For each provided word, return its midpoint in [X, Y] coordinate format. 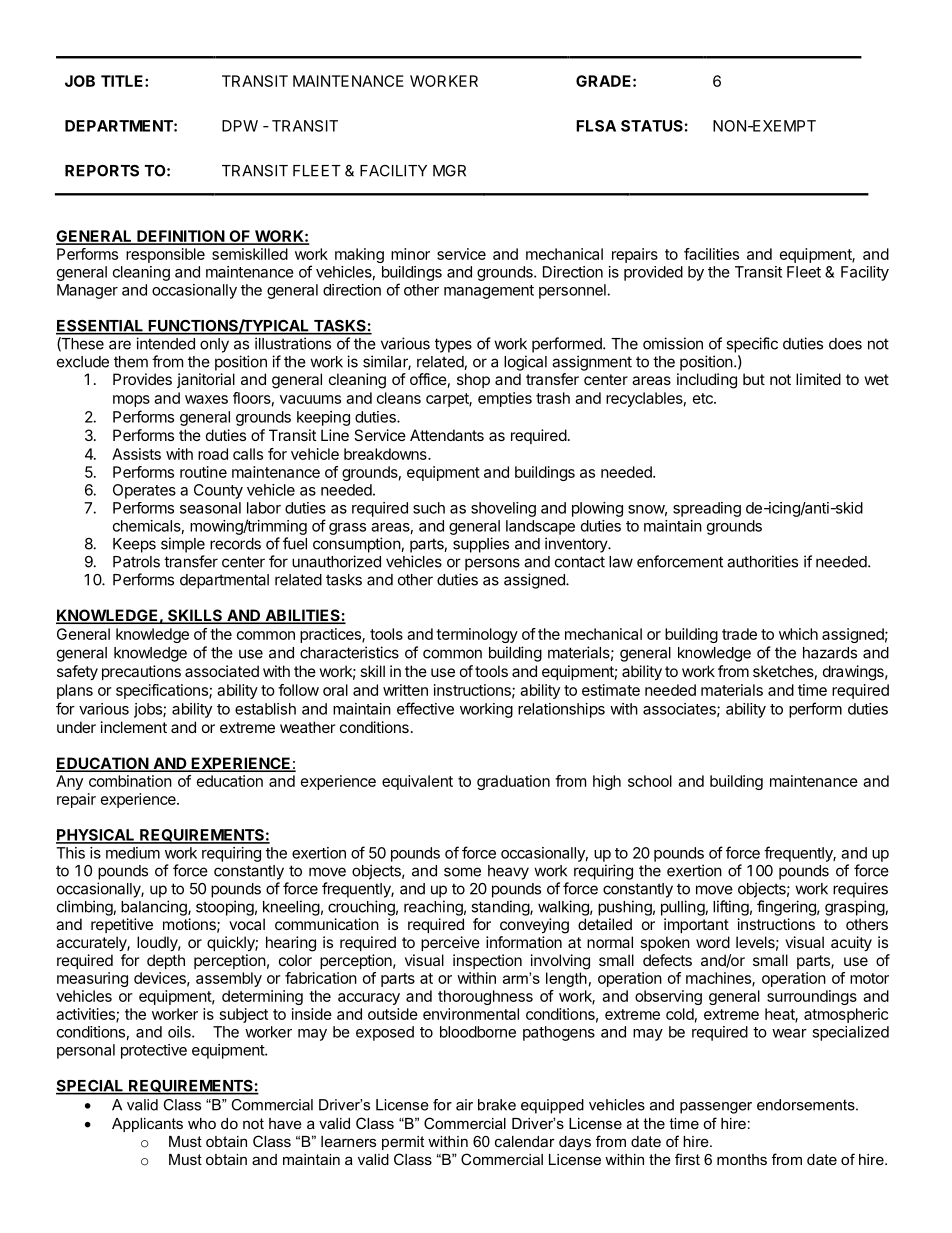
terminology [477, 635]
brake [497, 1105]
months [742, 1159]
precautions [141, 672]
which [798, 634]
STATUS [652, 126]
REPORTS [102, 171]
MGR [449, 171]
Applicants [147, 1125]
